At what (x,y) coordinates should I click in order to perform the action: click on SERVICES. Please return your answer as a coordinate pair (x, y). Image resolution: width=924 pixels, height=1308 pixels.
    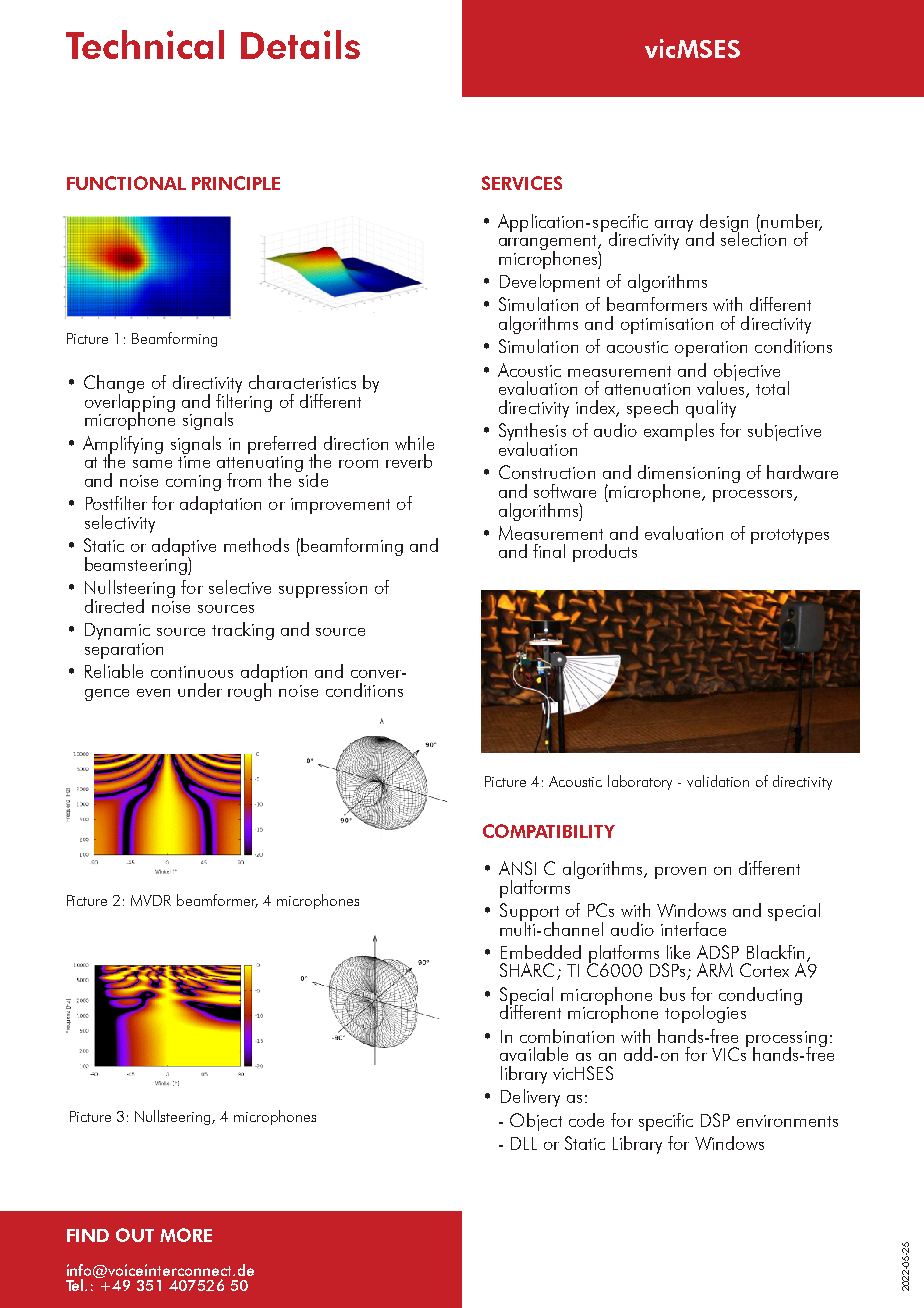
    Looking at the image, I should click on (522, 183).
